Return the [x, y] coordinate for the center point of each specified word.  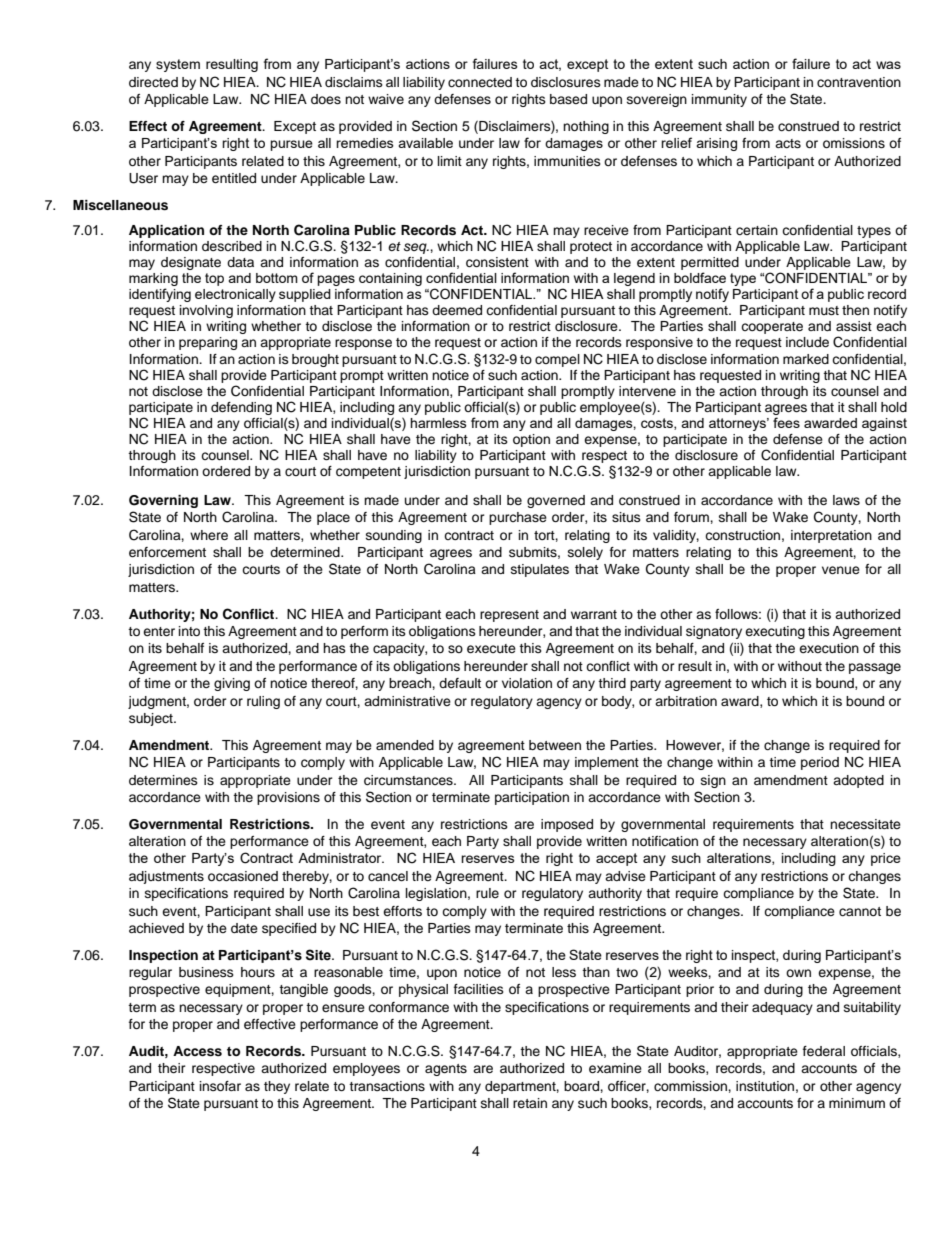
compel [557, 360]
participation [532, 798]
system [178, 65]
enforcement [167, 552]
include [807, 342]
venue [841, 570]
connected [480, 82]
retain [530, 1103]
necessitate [865, 824]
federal [824, 1051]
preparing [208, 343]
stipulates [540, 570]
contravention [859, 82]
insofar [220, 1086]
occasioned [243, 876]
